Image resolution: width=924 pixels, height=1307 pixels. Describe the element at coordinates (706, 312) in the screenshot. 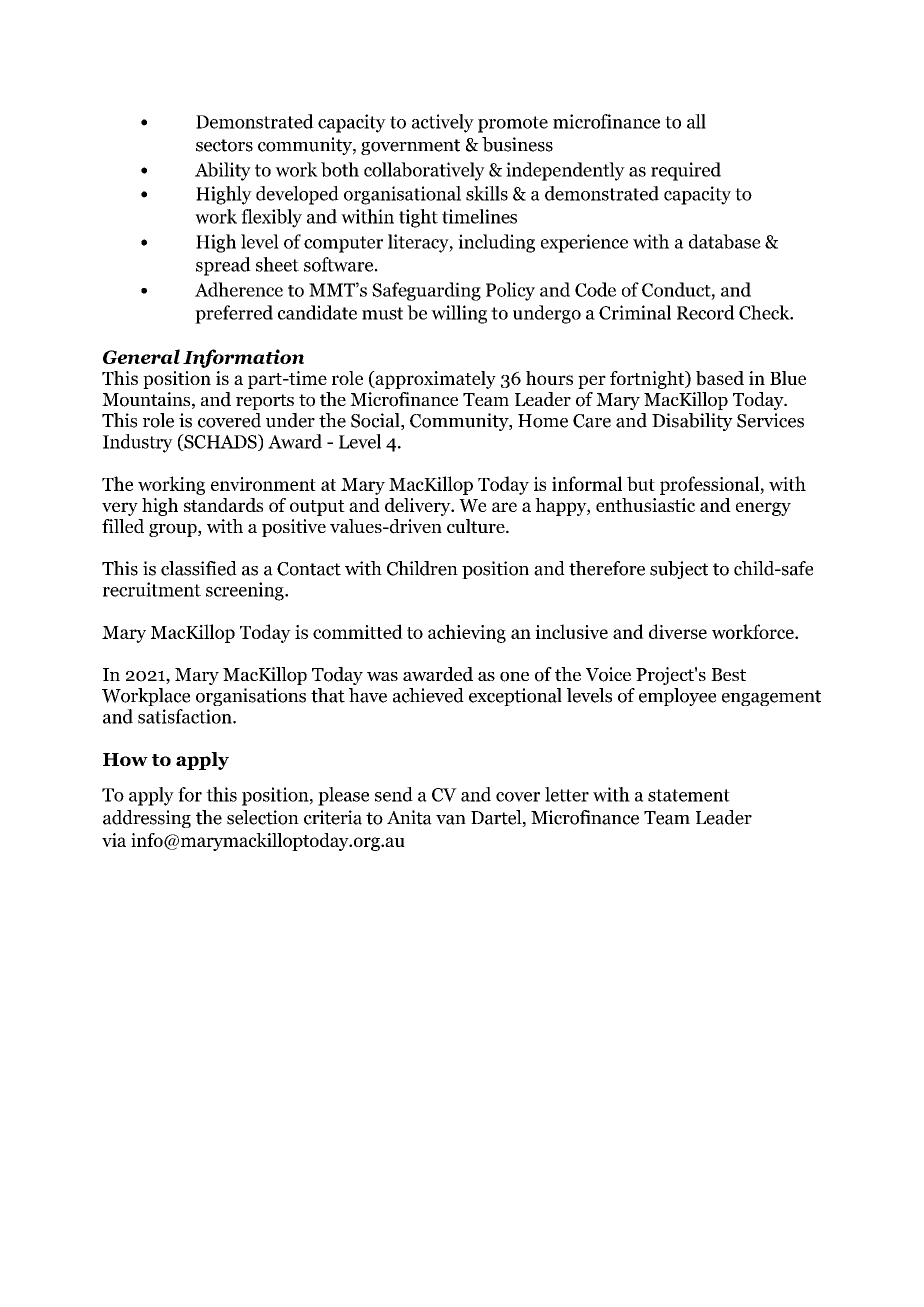

I see `Record` at that location.
